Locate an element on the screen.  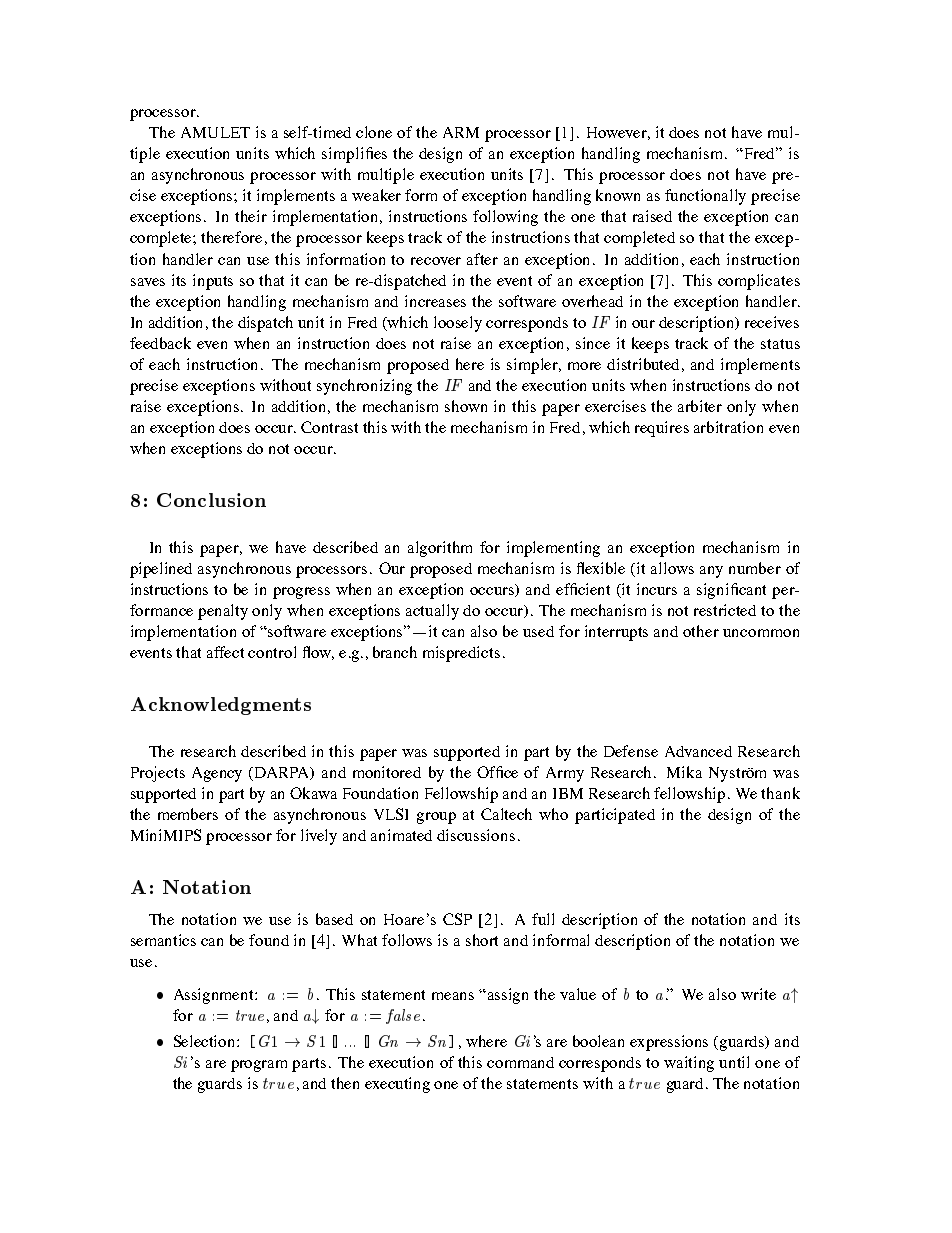
program is located at coordinates (259, 1066).
